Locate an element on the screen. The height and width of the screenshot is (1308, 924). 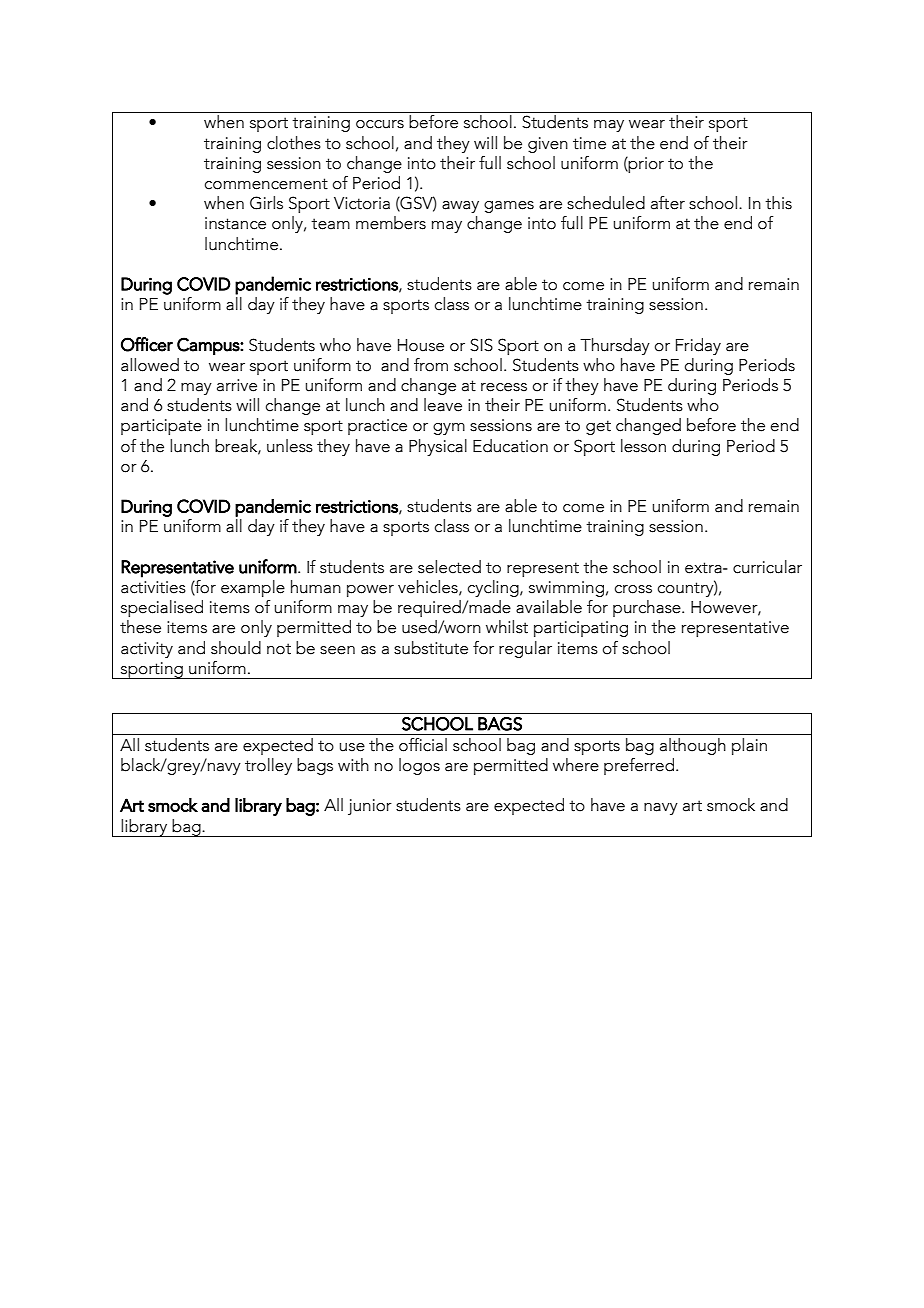
curricular is located at coordinates (767, 567).
